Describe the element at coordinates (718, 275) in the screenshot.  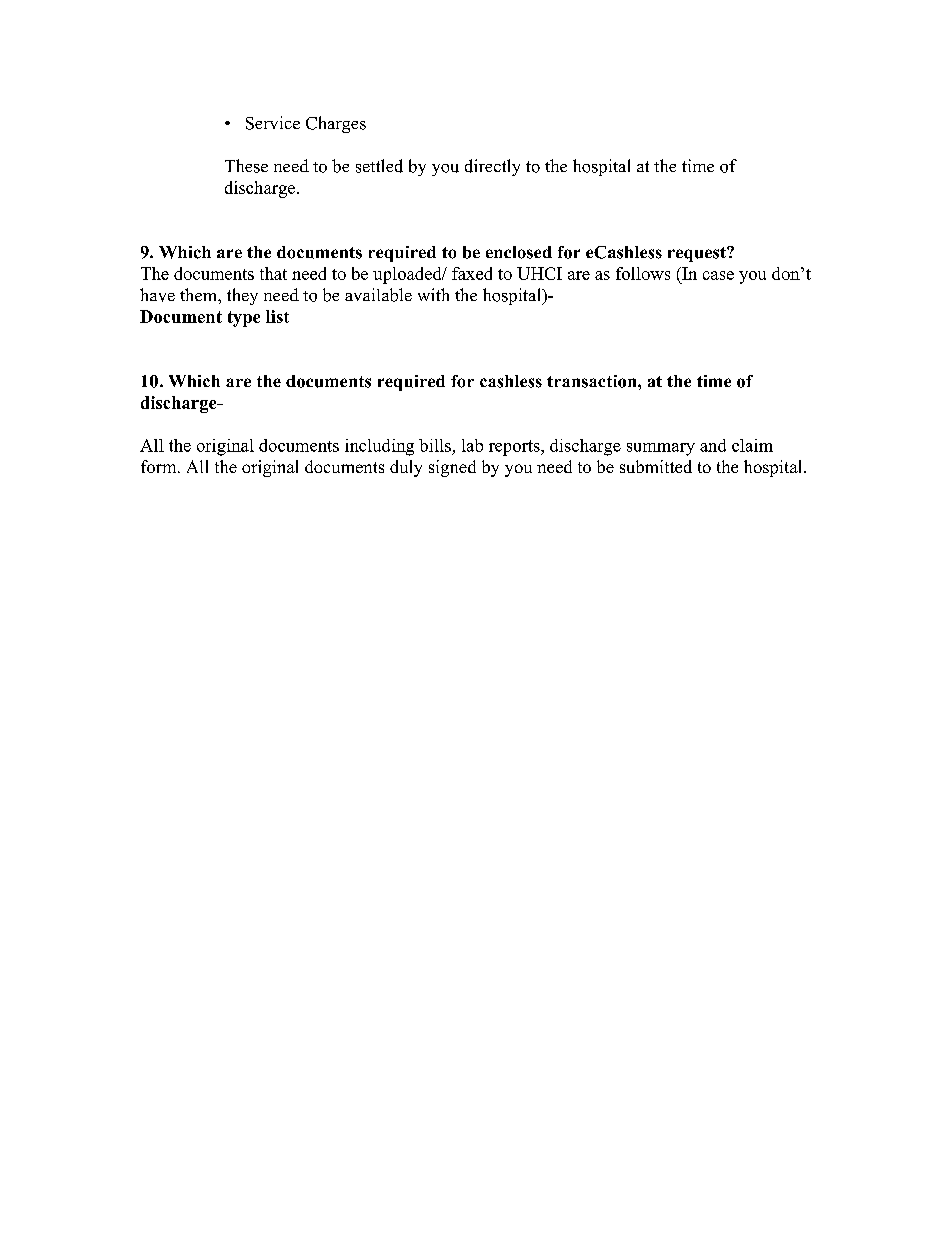
I see `case` at that location.
